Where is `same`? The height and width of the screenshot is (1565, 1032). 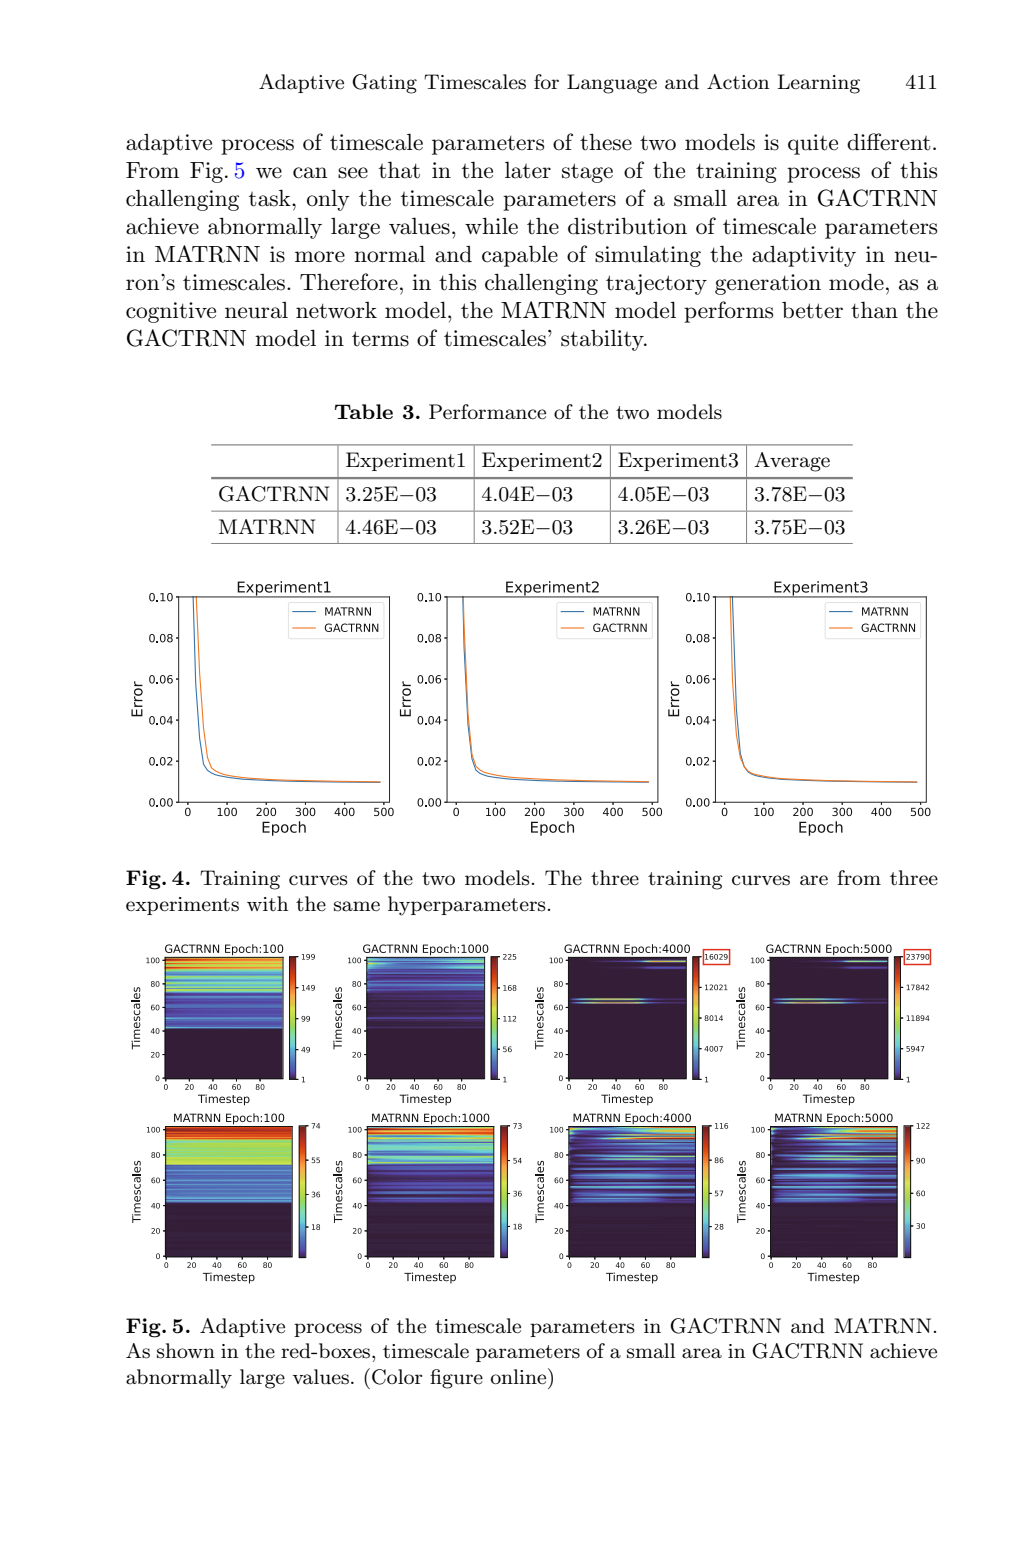
same is located at coordinates (357, 906).
